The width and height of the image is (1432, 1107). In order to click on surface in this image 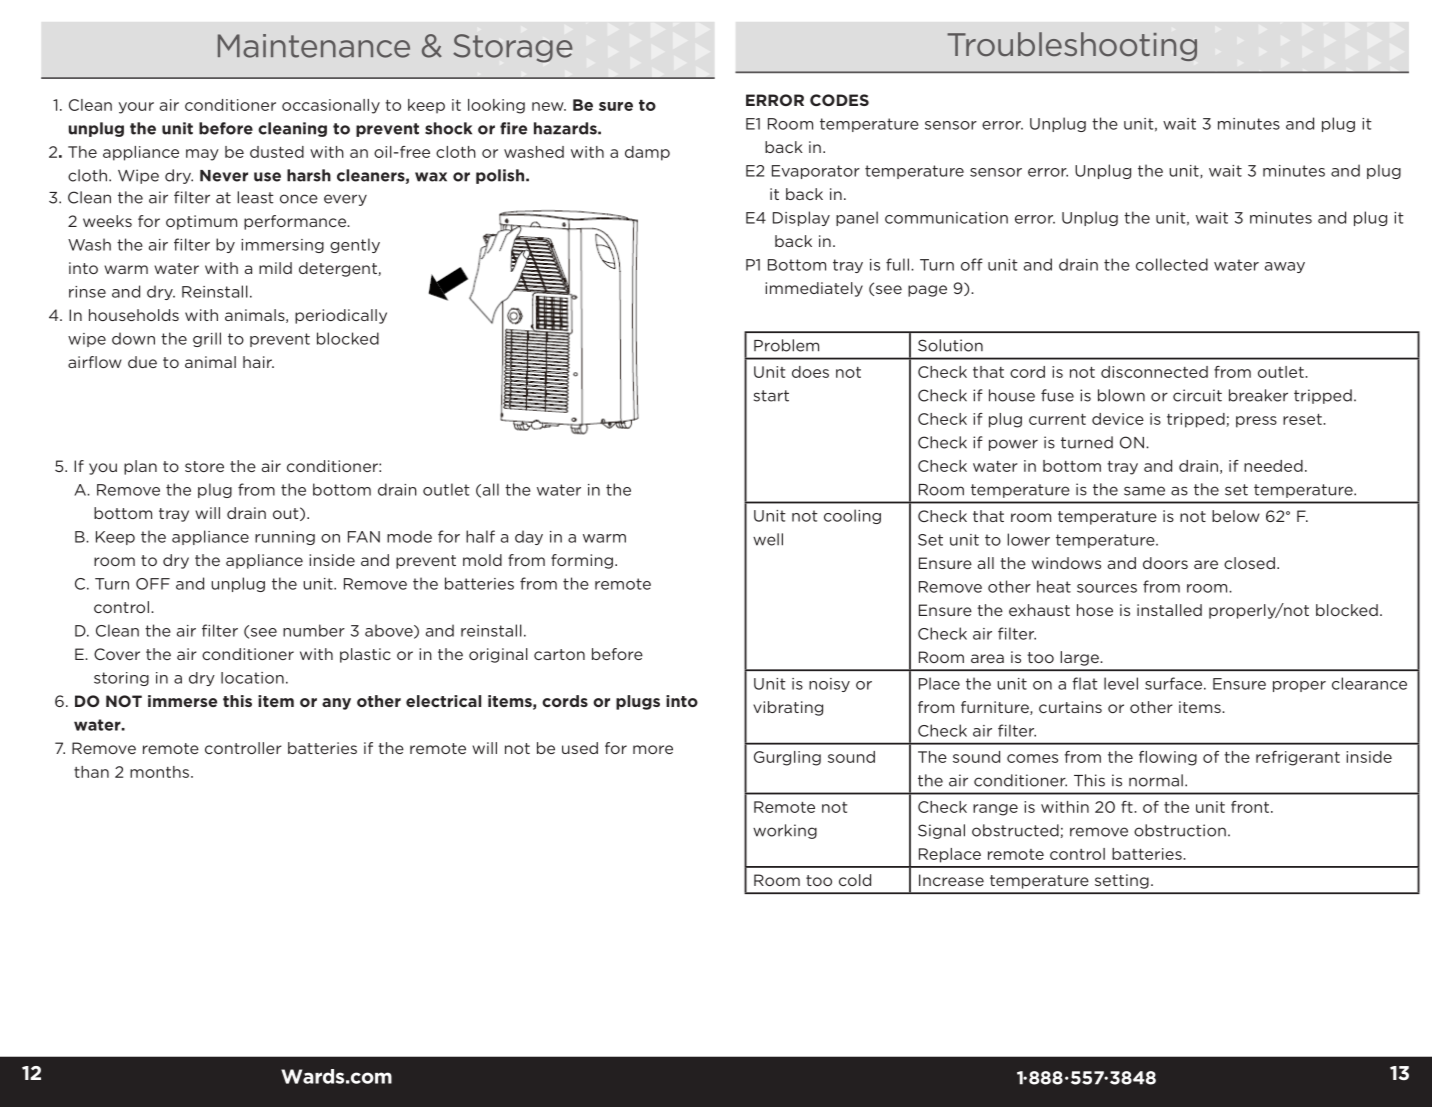, I will do `click(1175, 683)`.
